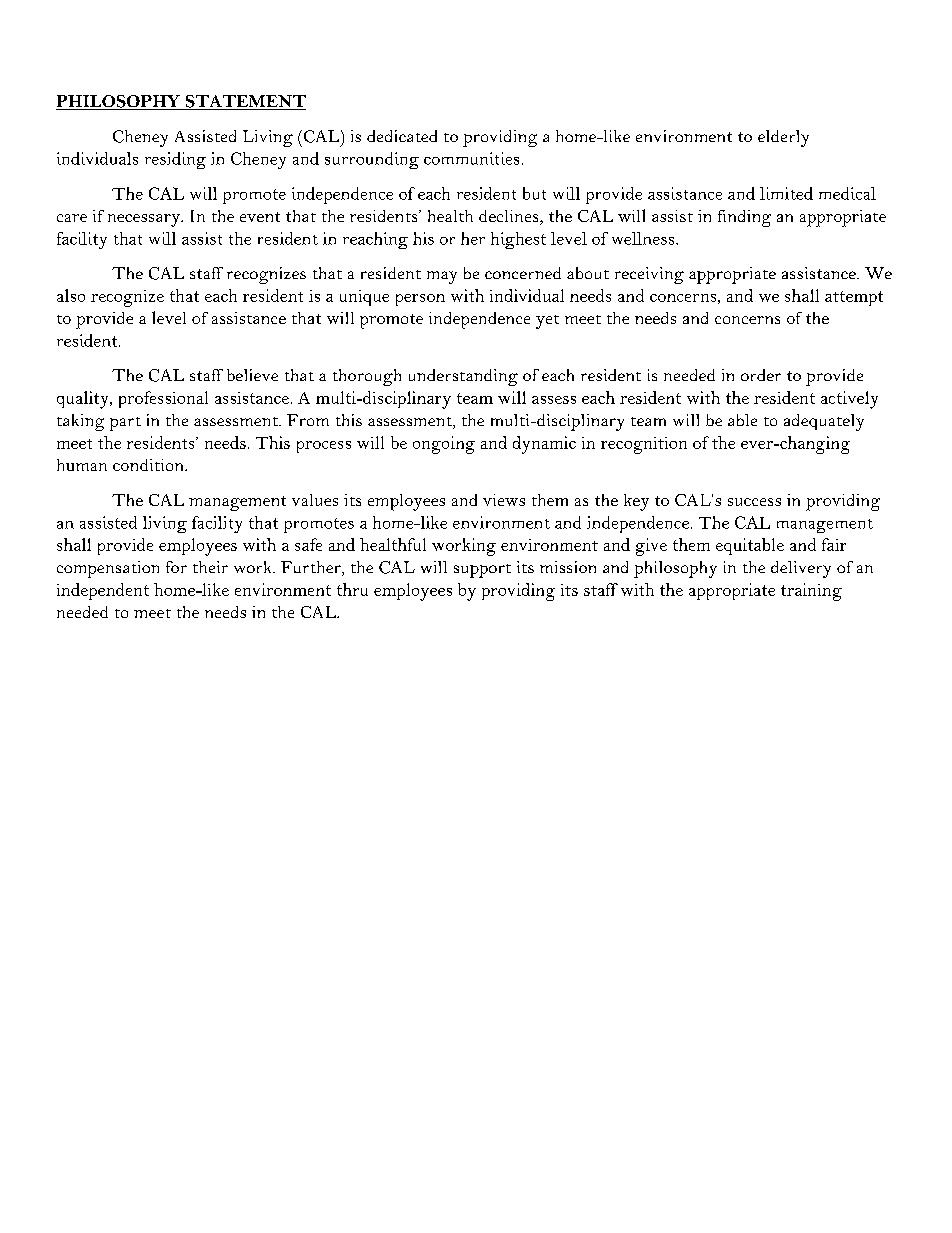 This screenshot has height=1233, width=952. What do you see at coordinates (125, 424) in the screenshot?
I see `part` at bounding box center [125, 424].
